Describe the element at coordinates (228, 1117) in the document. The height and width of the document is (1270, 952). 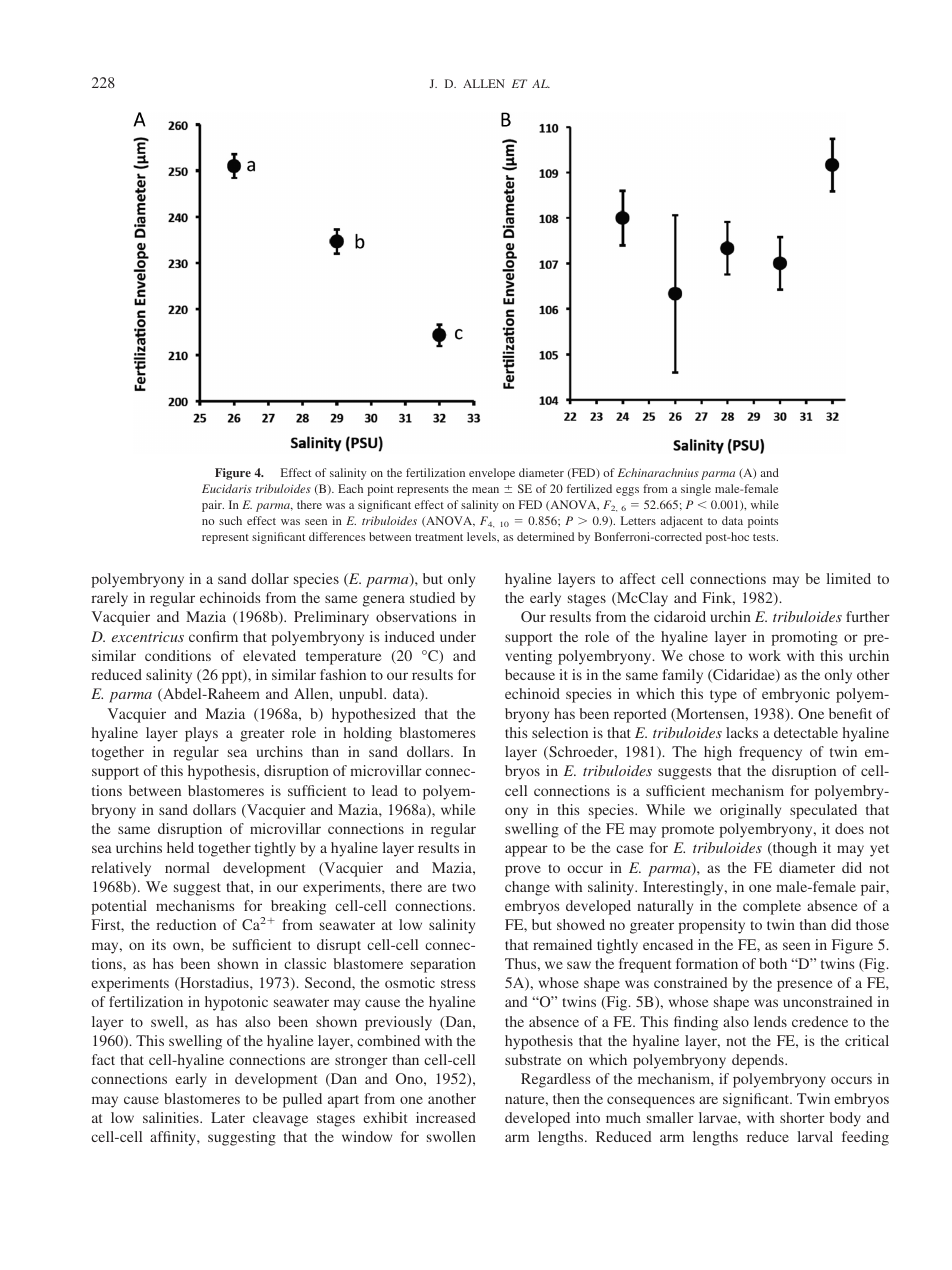
I see `Later` at that location.
